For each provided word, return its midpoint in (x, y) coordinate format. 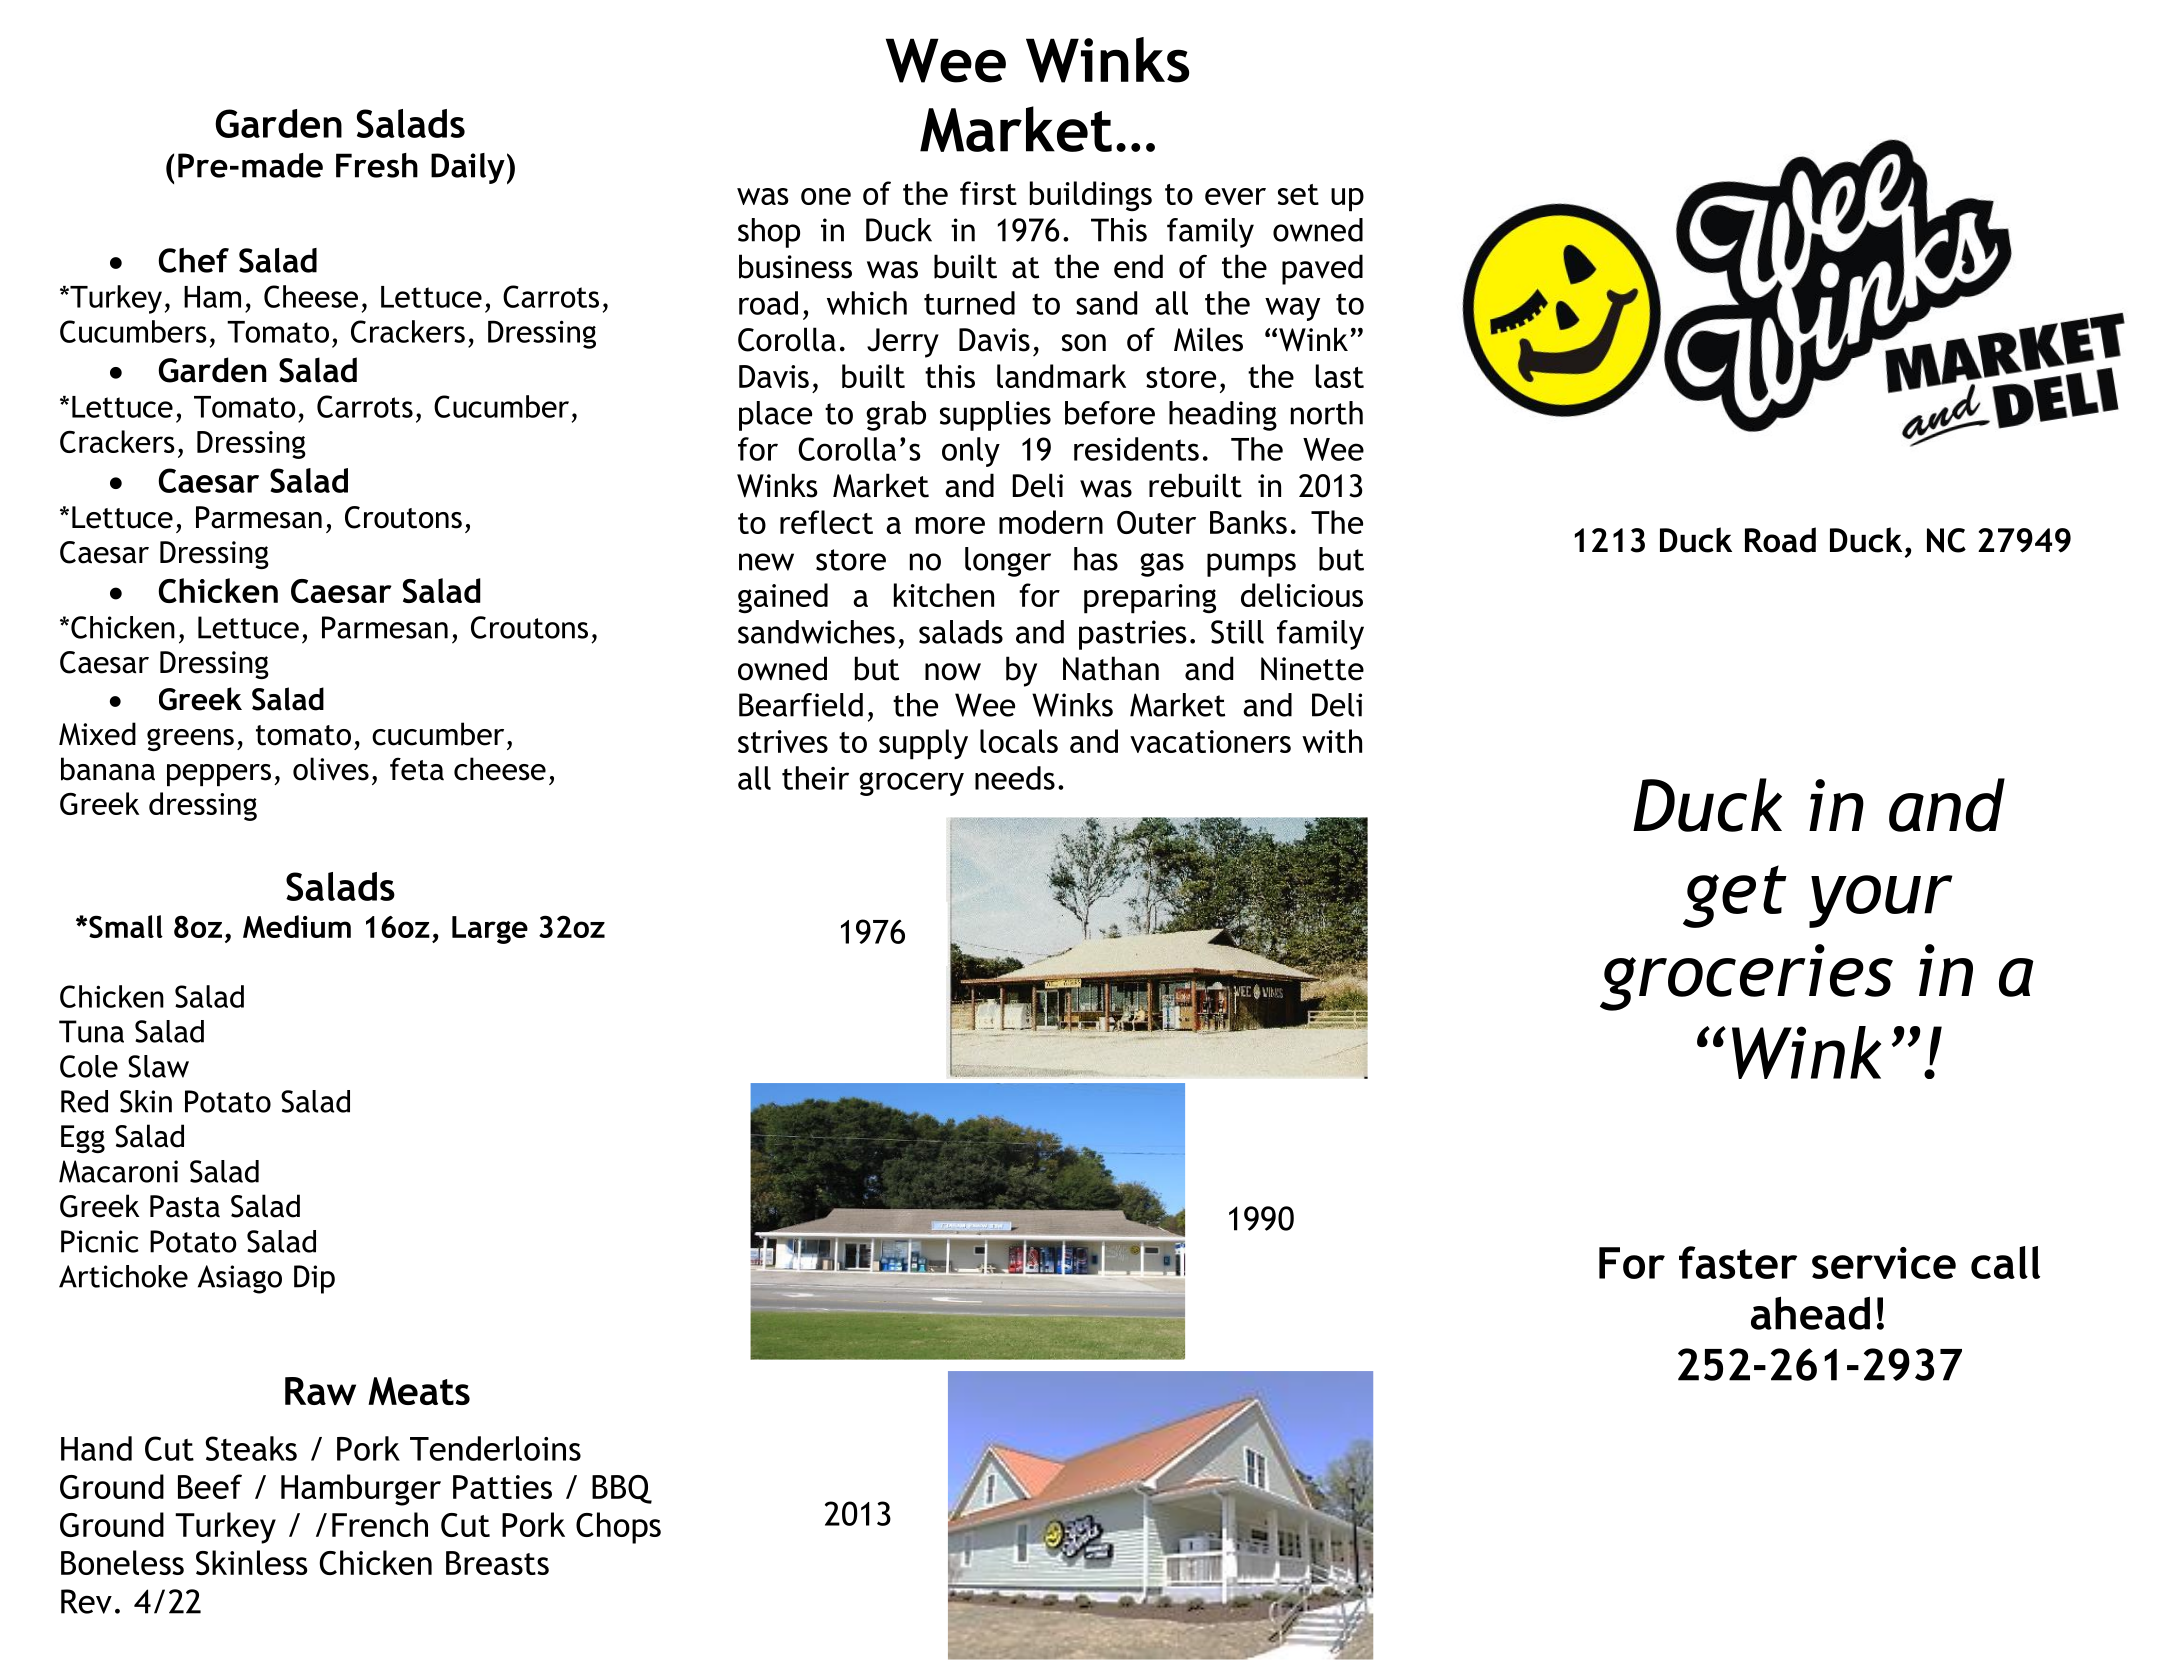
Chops (618, 1528)
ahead (1810, 1313)
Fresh (377, 165)
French (380, 1524)
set (1298, 194)
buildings (1091, 196)
